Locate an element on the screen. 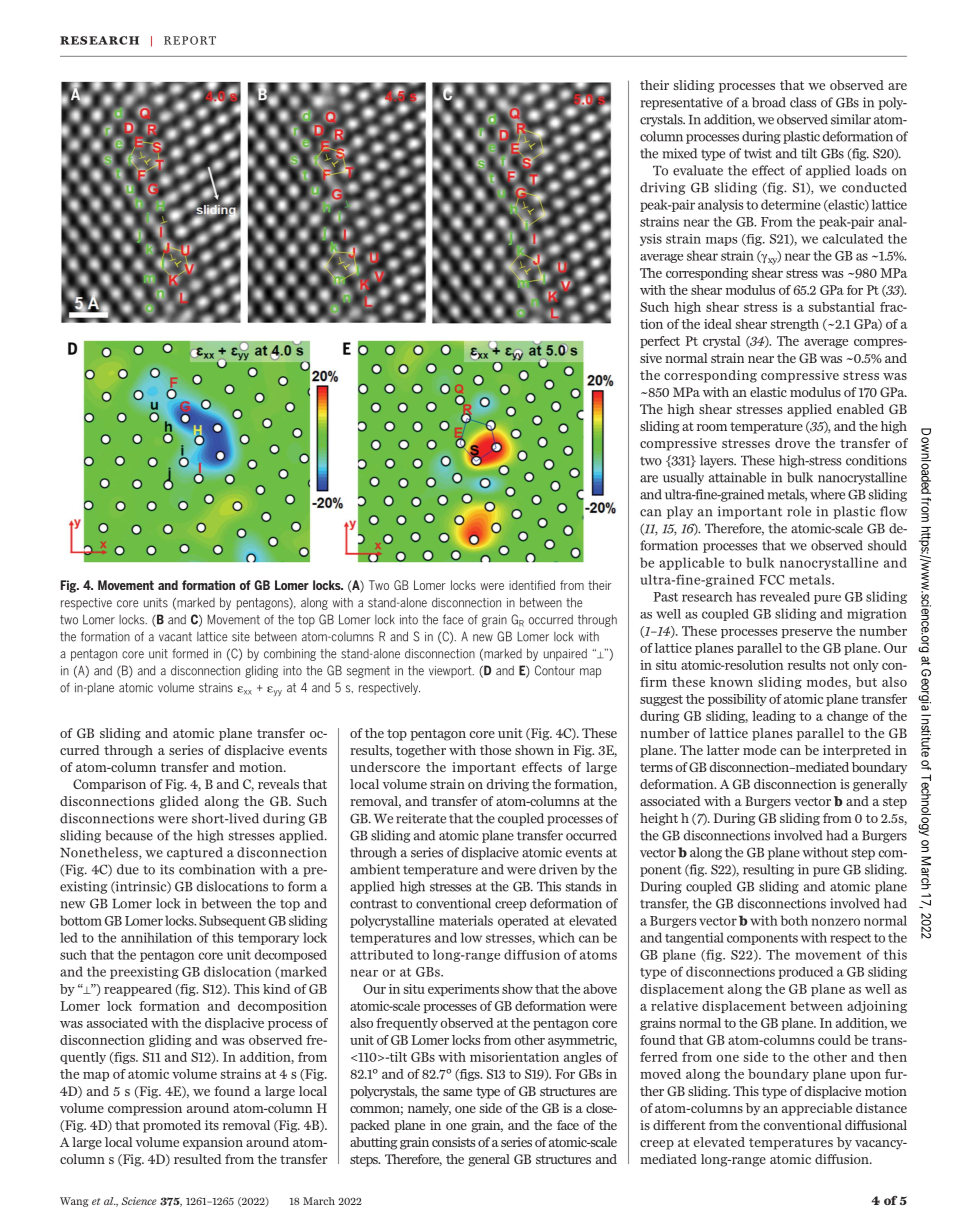 Image resolution: width=967 pixels, height=1232 pixels. resulted is located at coordinates (198, 1159).
